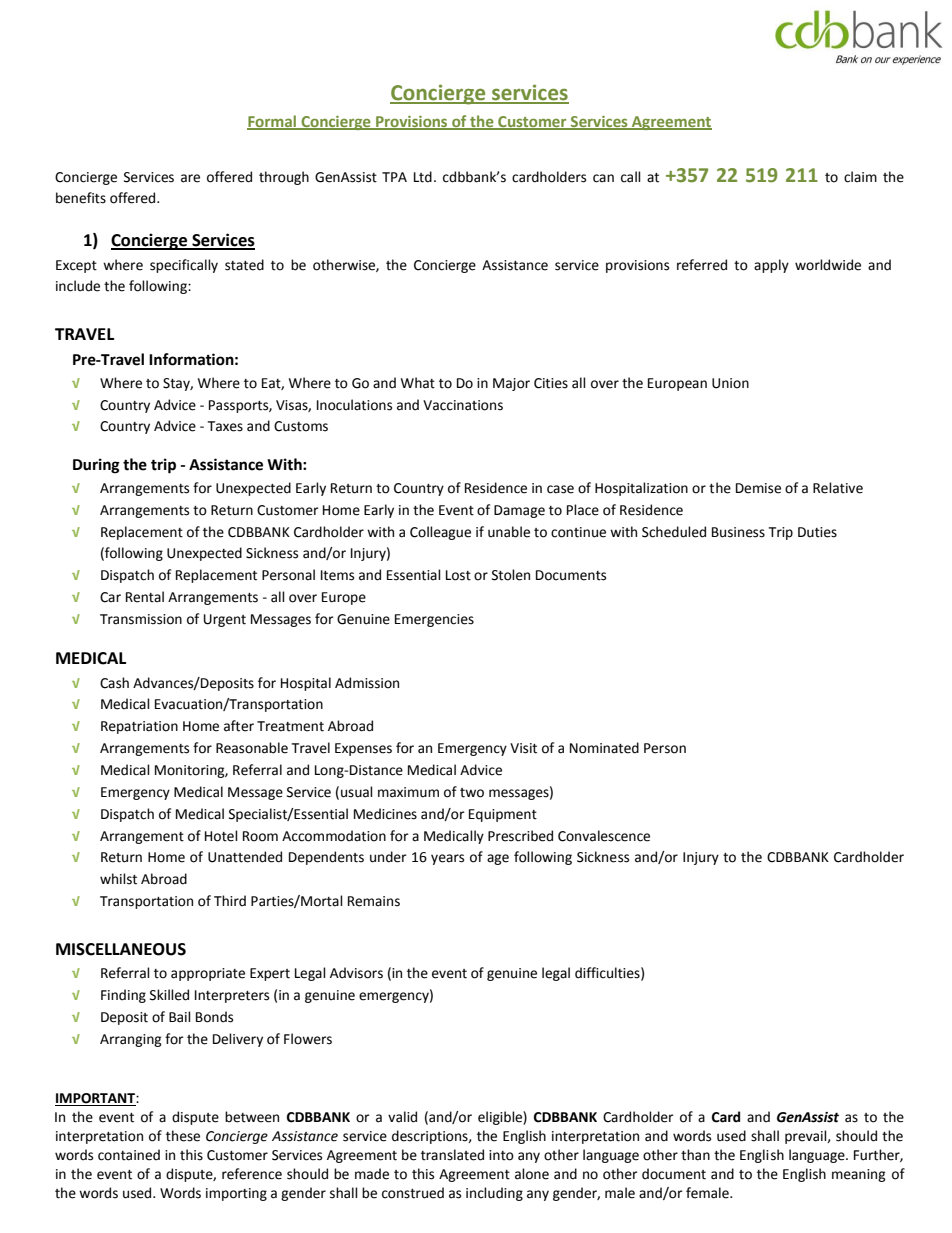 The image size is (952, 1233). What do you see at coordinates (463, 405) in the screenshot?
I see `Vaccinations` at bounding box center [463, 405].
